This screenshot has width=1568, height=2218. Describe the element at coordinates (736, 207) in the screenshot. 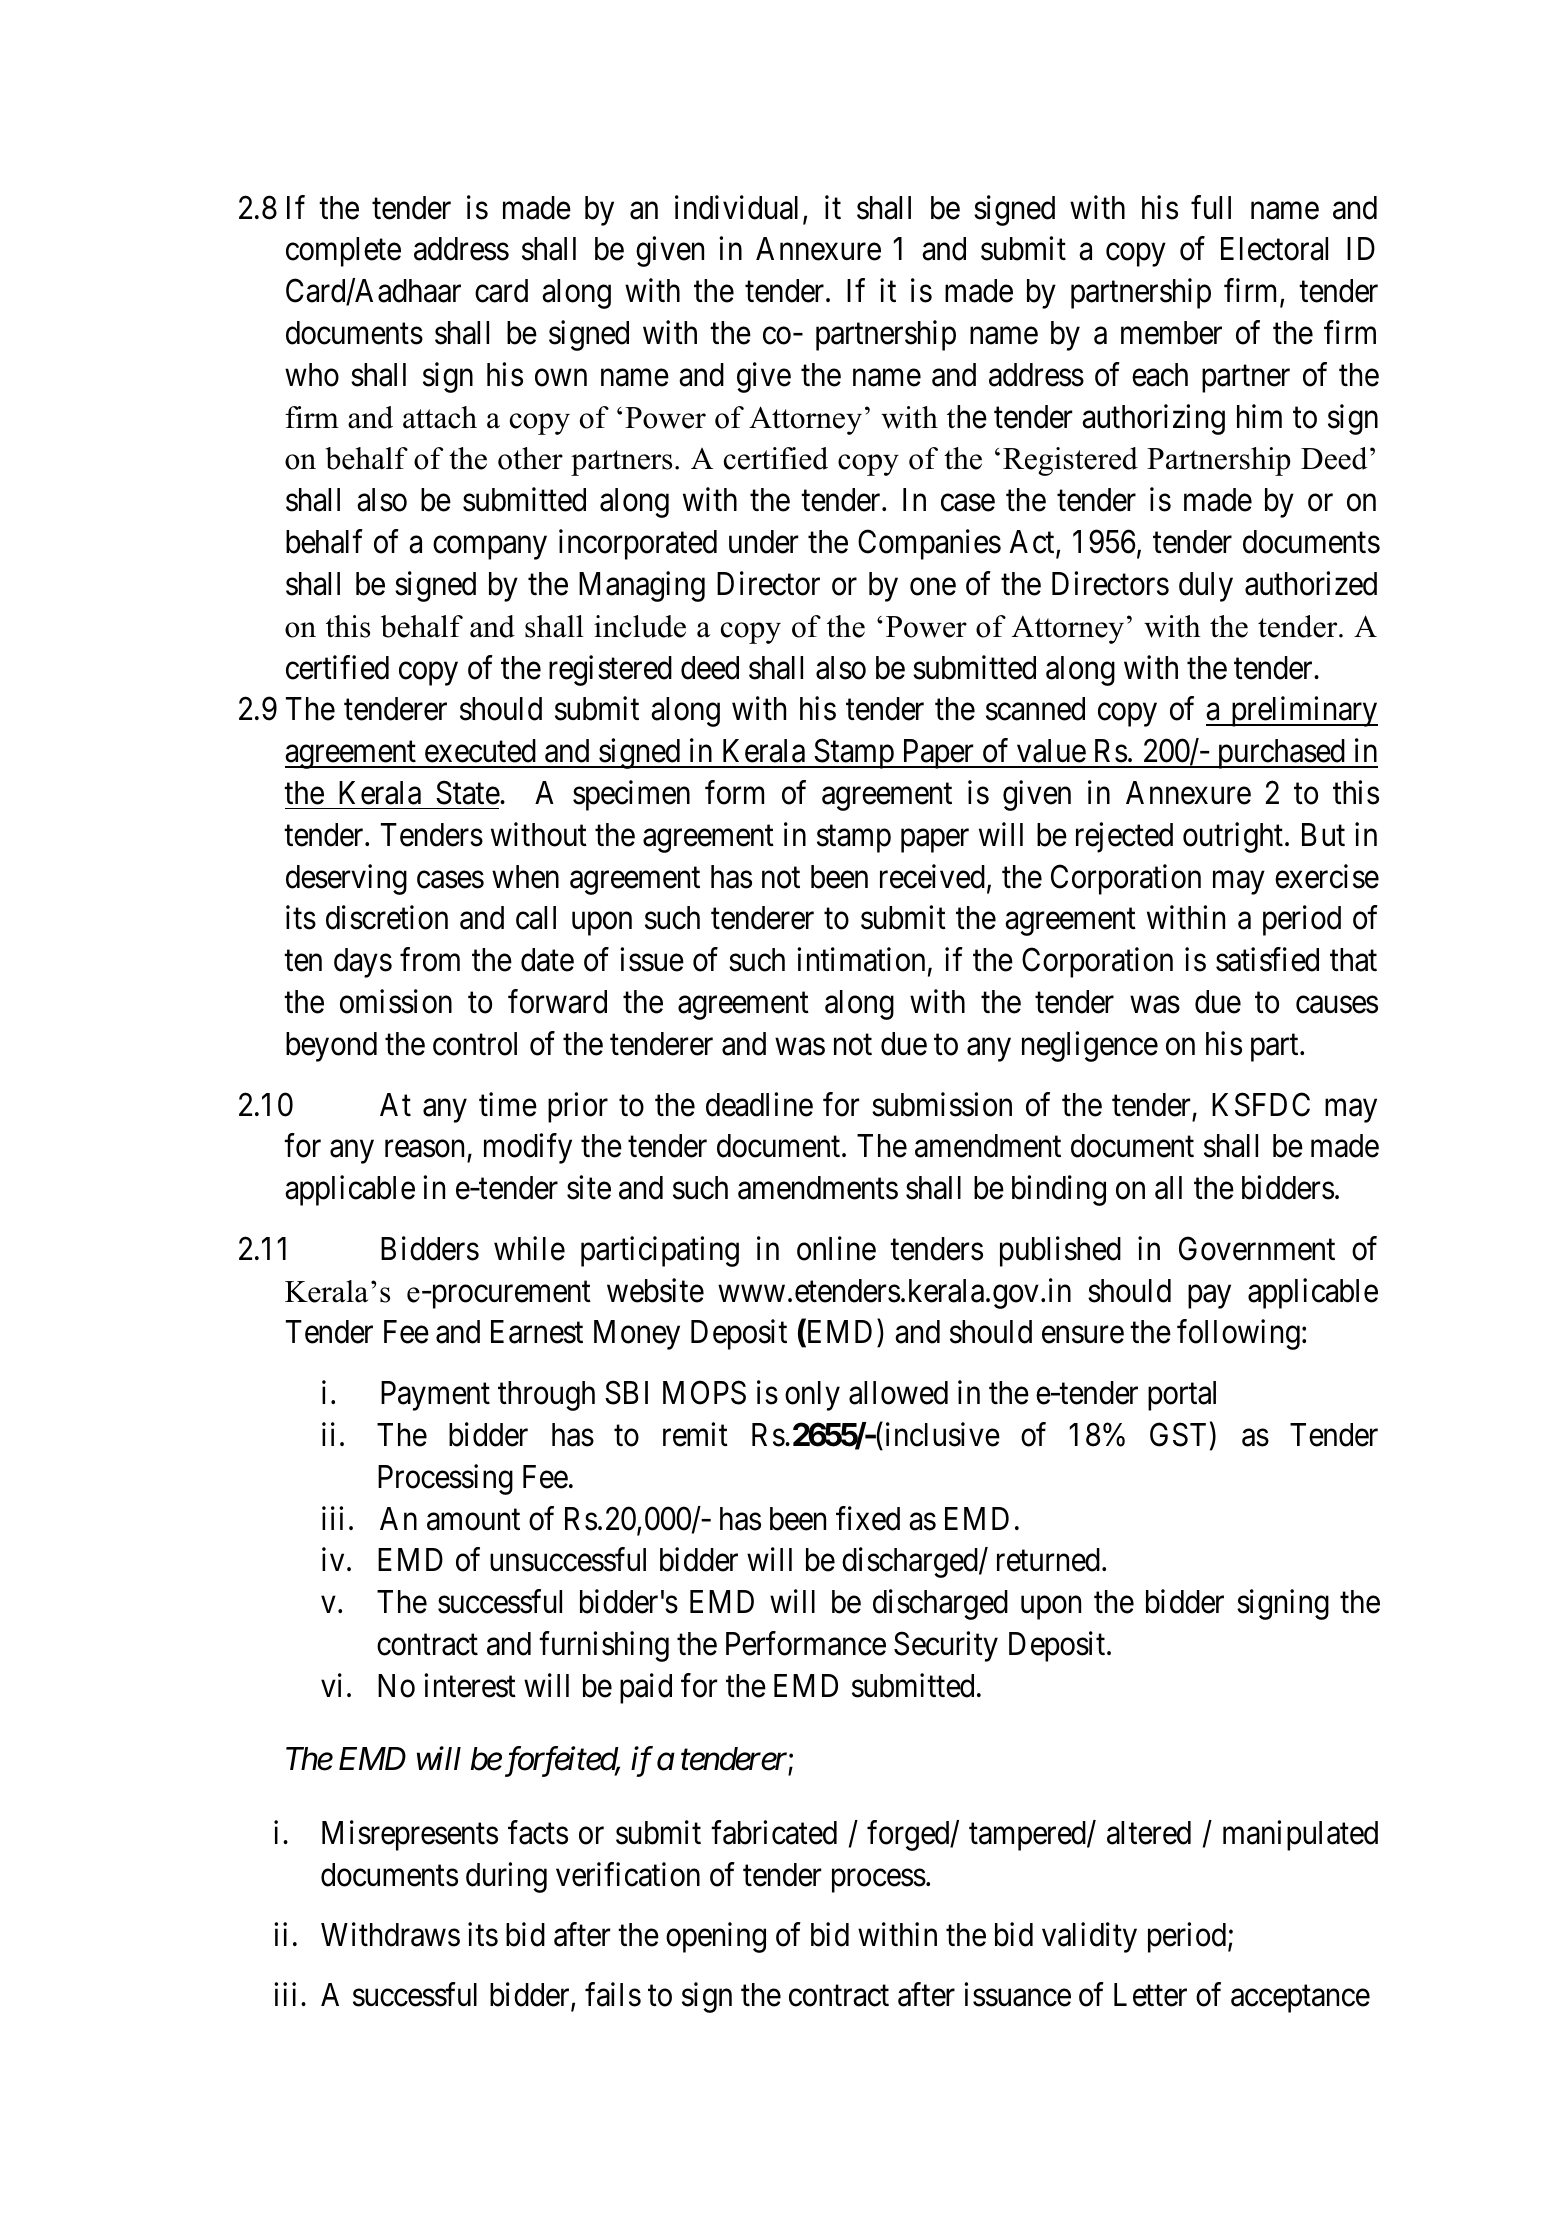

I see `individual` at that location.
